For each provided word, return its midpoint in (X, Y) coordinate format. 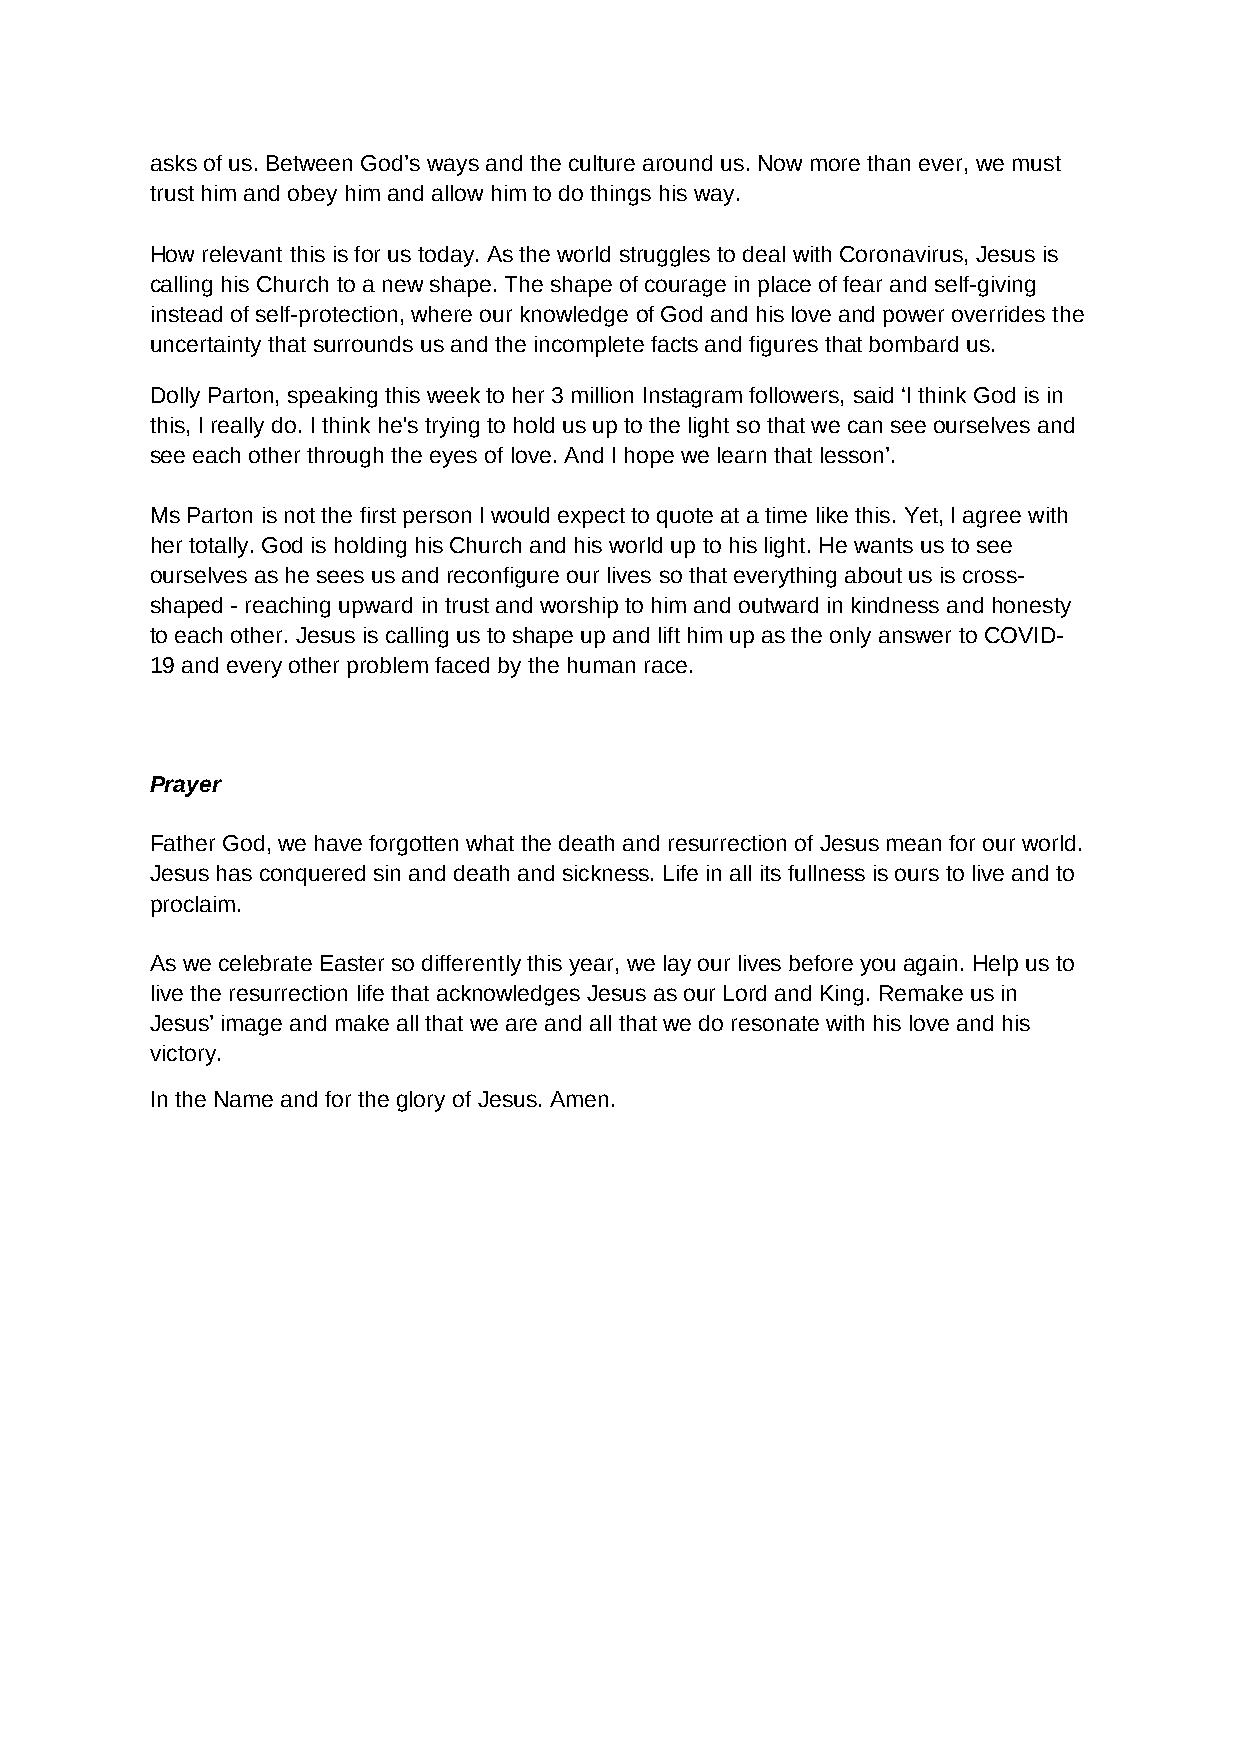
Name (244, 1099)
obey (312, 195)
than (888, 163)
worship (579, 607)
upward (375, 607)
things (620, 195)
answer (915, 636)
